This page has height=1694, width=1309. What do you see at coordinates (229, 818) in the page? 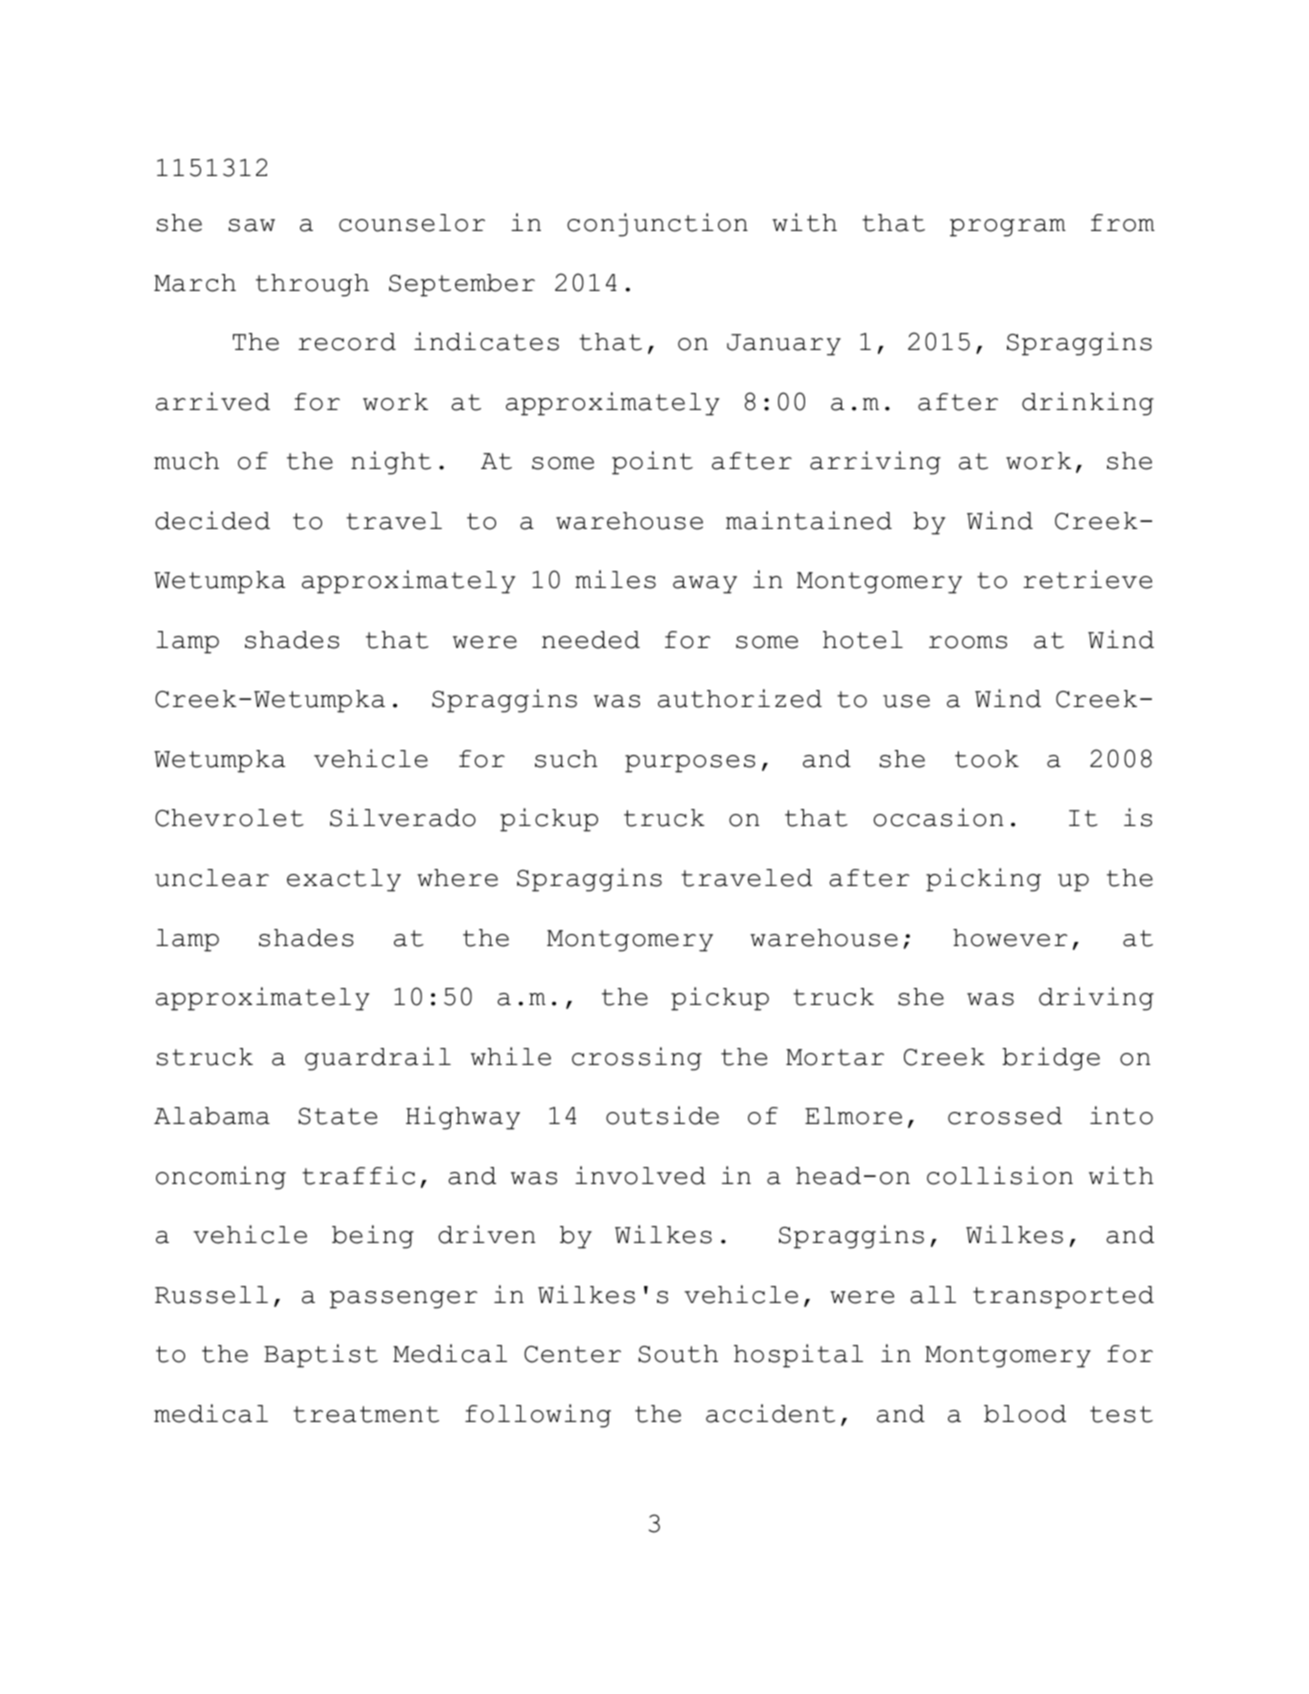
I see `Chevrolet` at bounding box center [229, 818].
